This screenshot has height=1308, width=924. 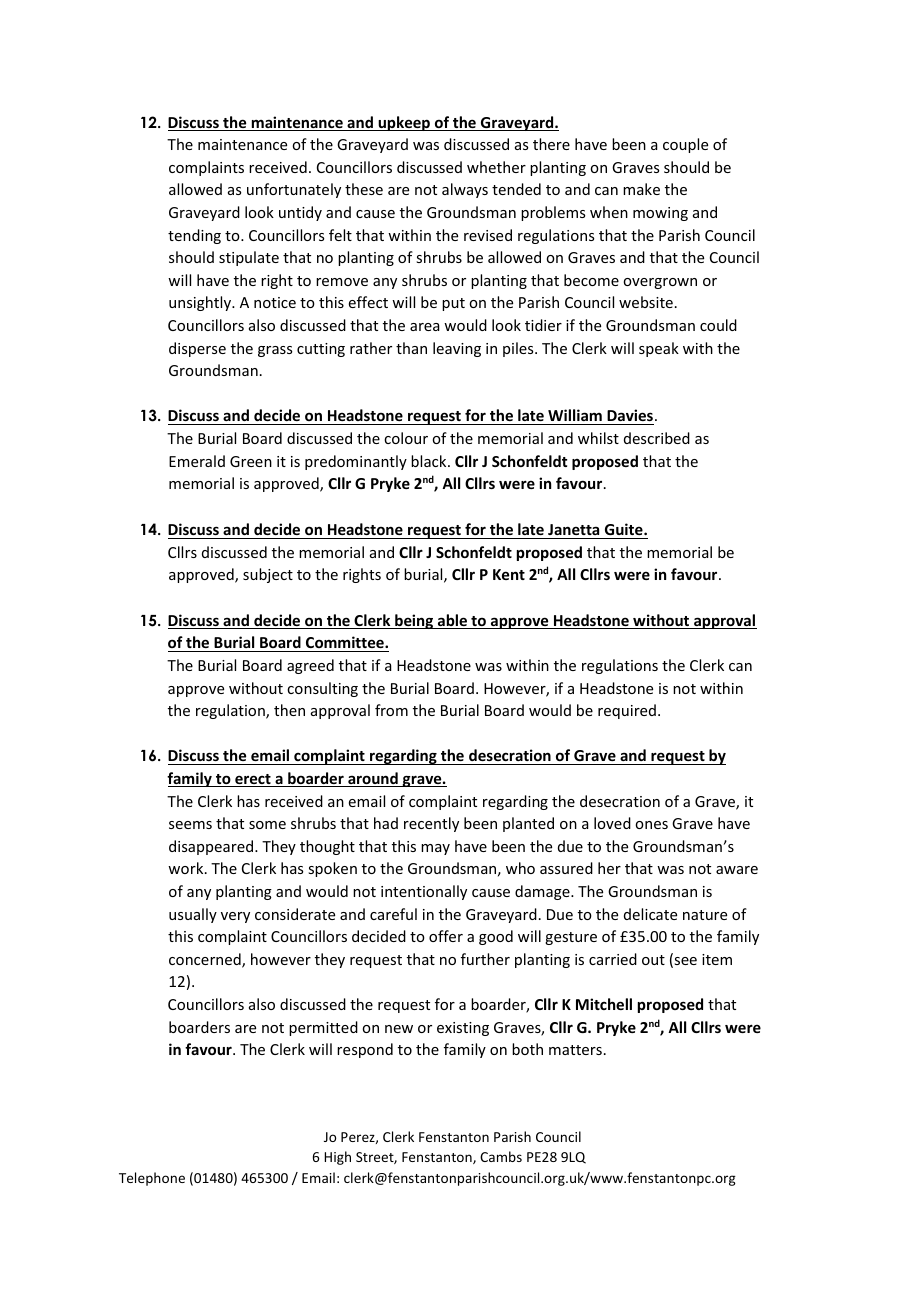 What do you see at coordinates (452, 621) in the screenshot?
I see `able` at bounding box center [452, 621].
